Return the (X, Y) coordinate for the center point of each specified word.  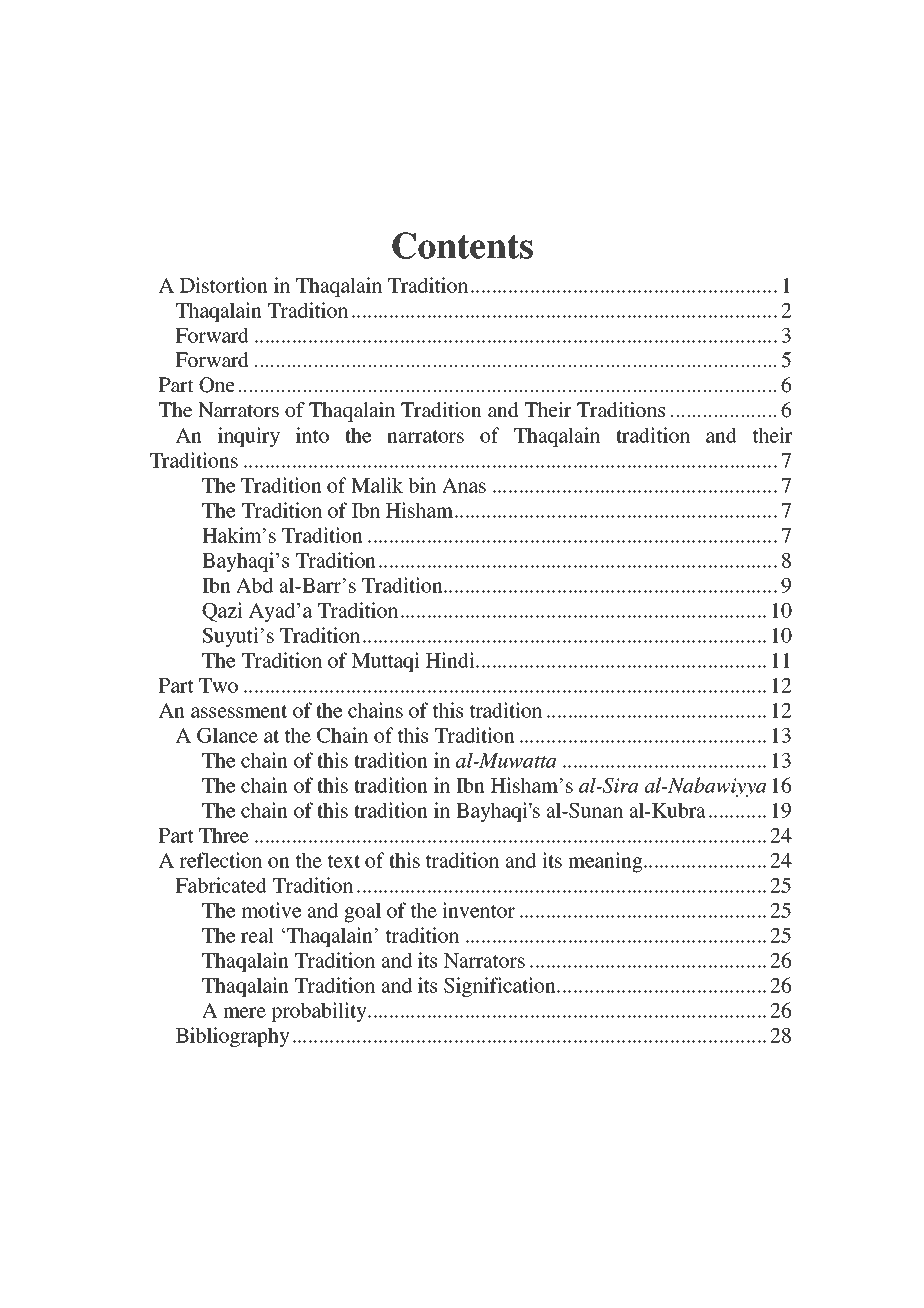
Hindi (451, 660)
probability (320, 1012)
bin (422, 485)
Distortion (224, 285)
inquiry (249, 437)
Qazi (222, 612)
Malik (377, 485)
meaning (606, 862)
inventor (478, 910)
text (344, 861)
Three (224, 835)
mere (244, 1012)
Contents (462, 245)
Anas (464, 485)
